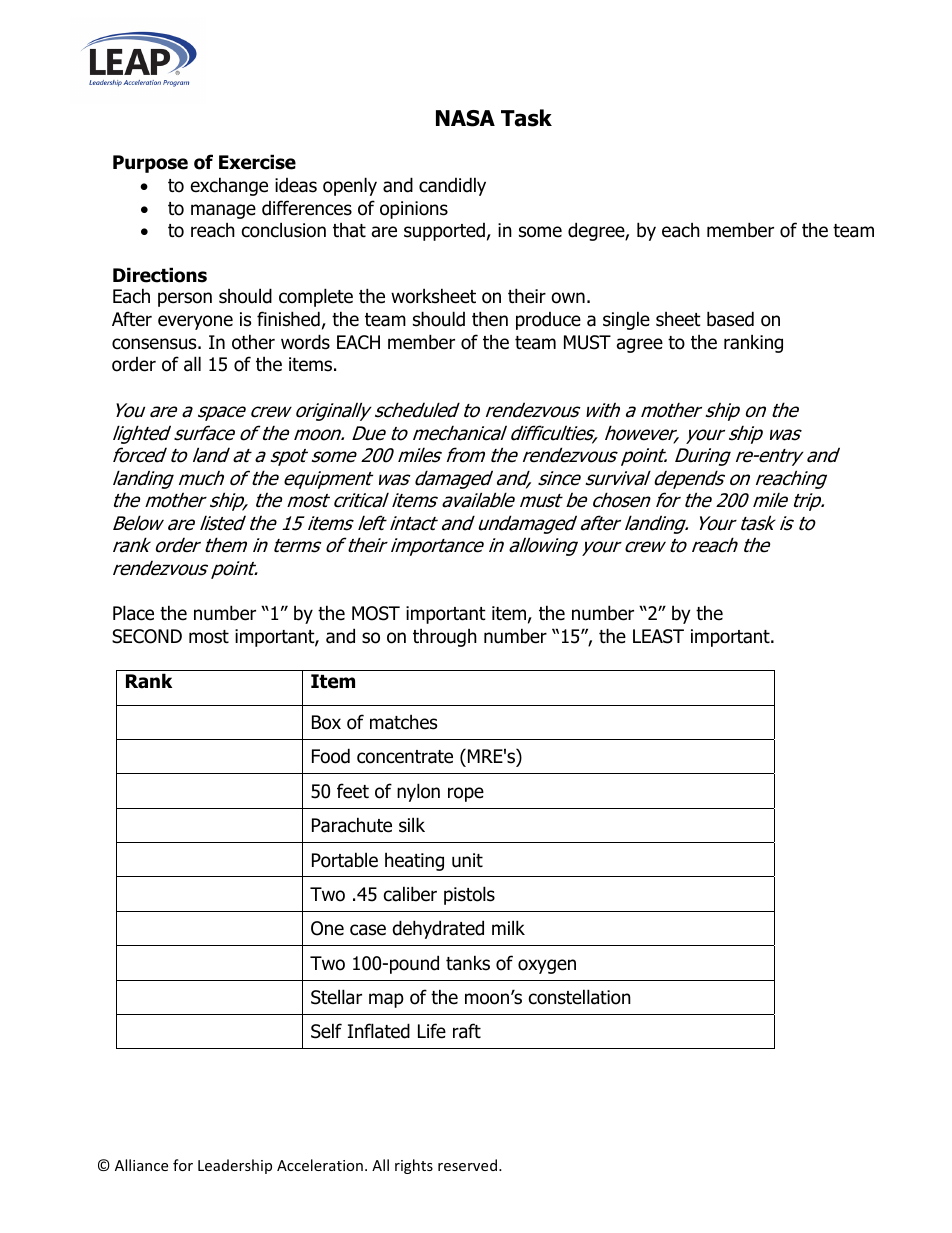  I want to click on dehydrated, so click(438, 929).
